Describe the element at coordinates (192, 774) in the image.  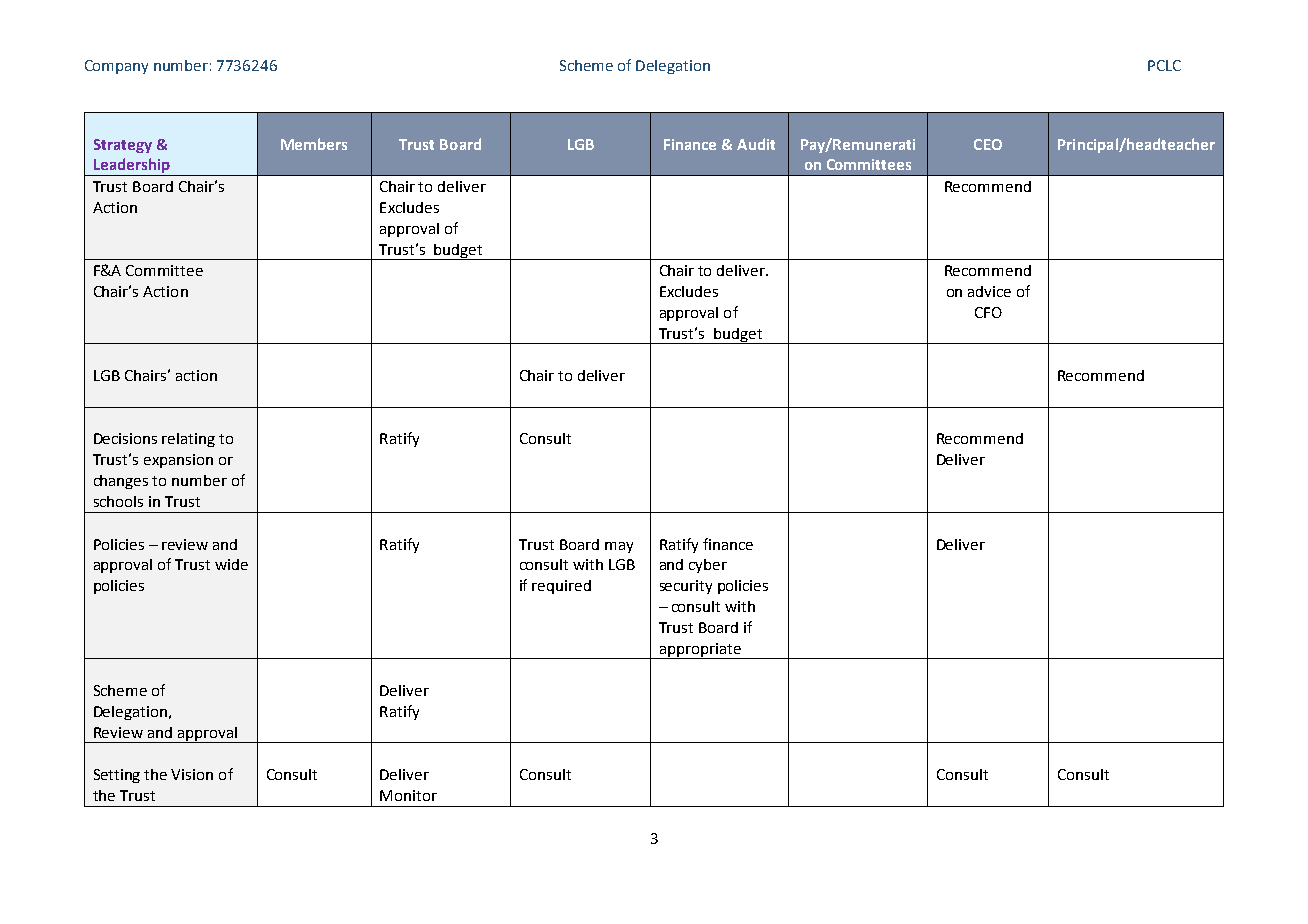
I see `Vision` at that location.
